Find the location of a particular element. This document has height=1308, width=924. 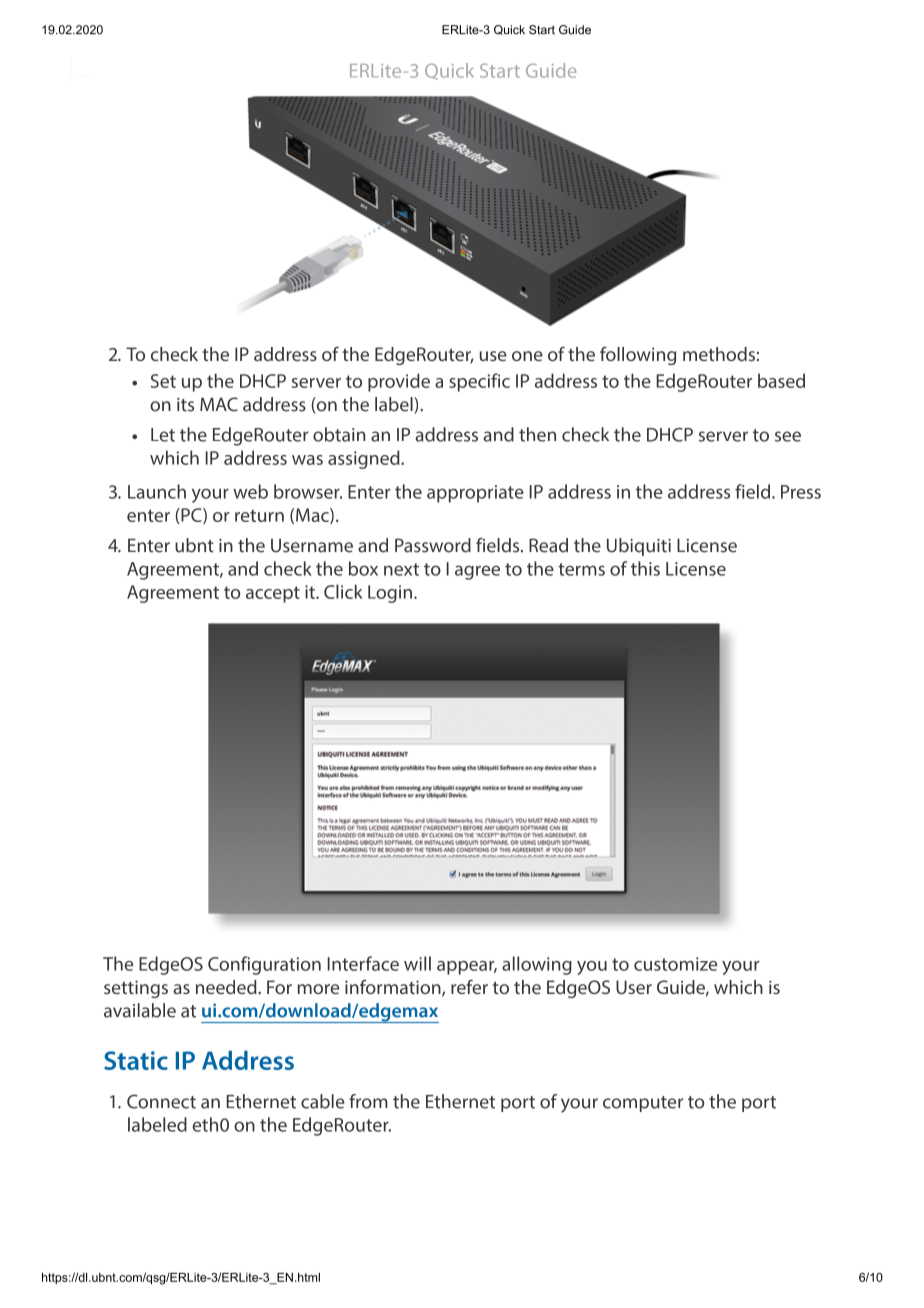

from is located at coordinates (368, 1101).
